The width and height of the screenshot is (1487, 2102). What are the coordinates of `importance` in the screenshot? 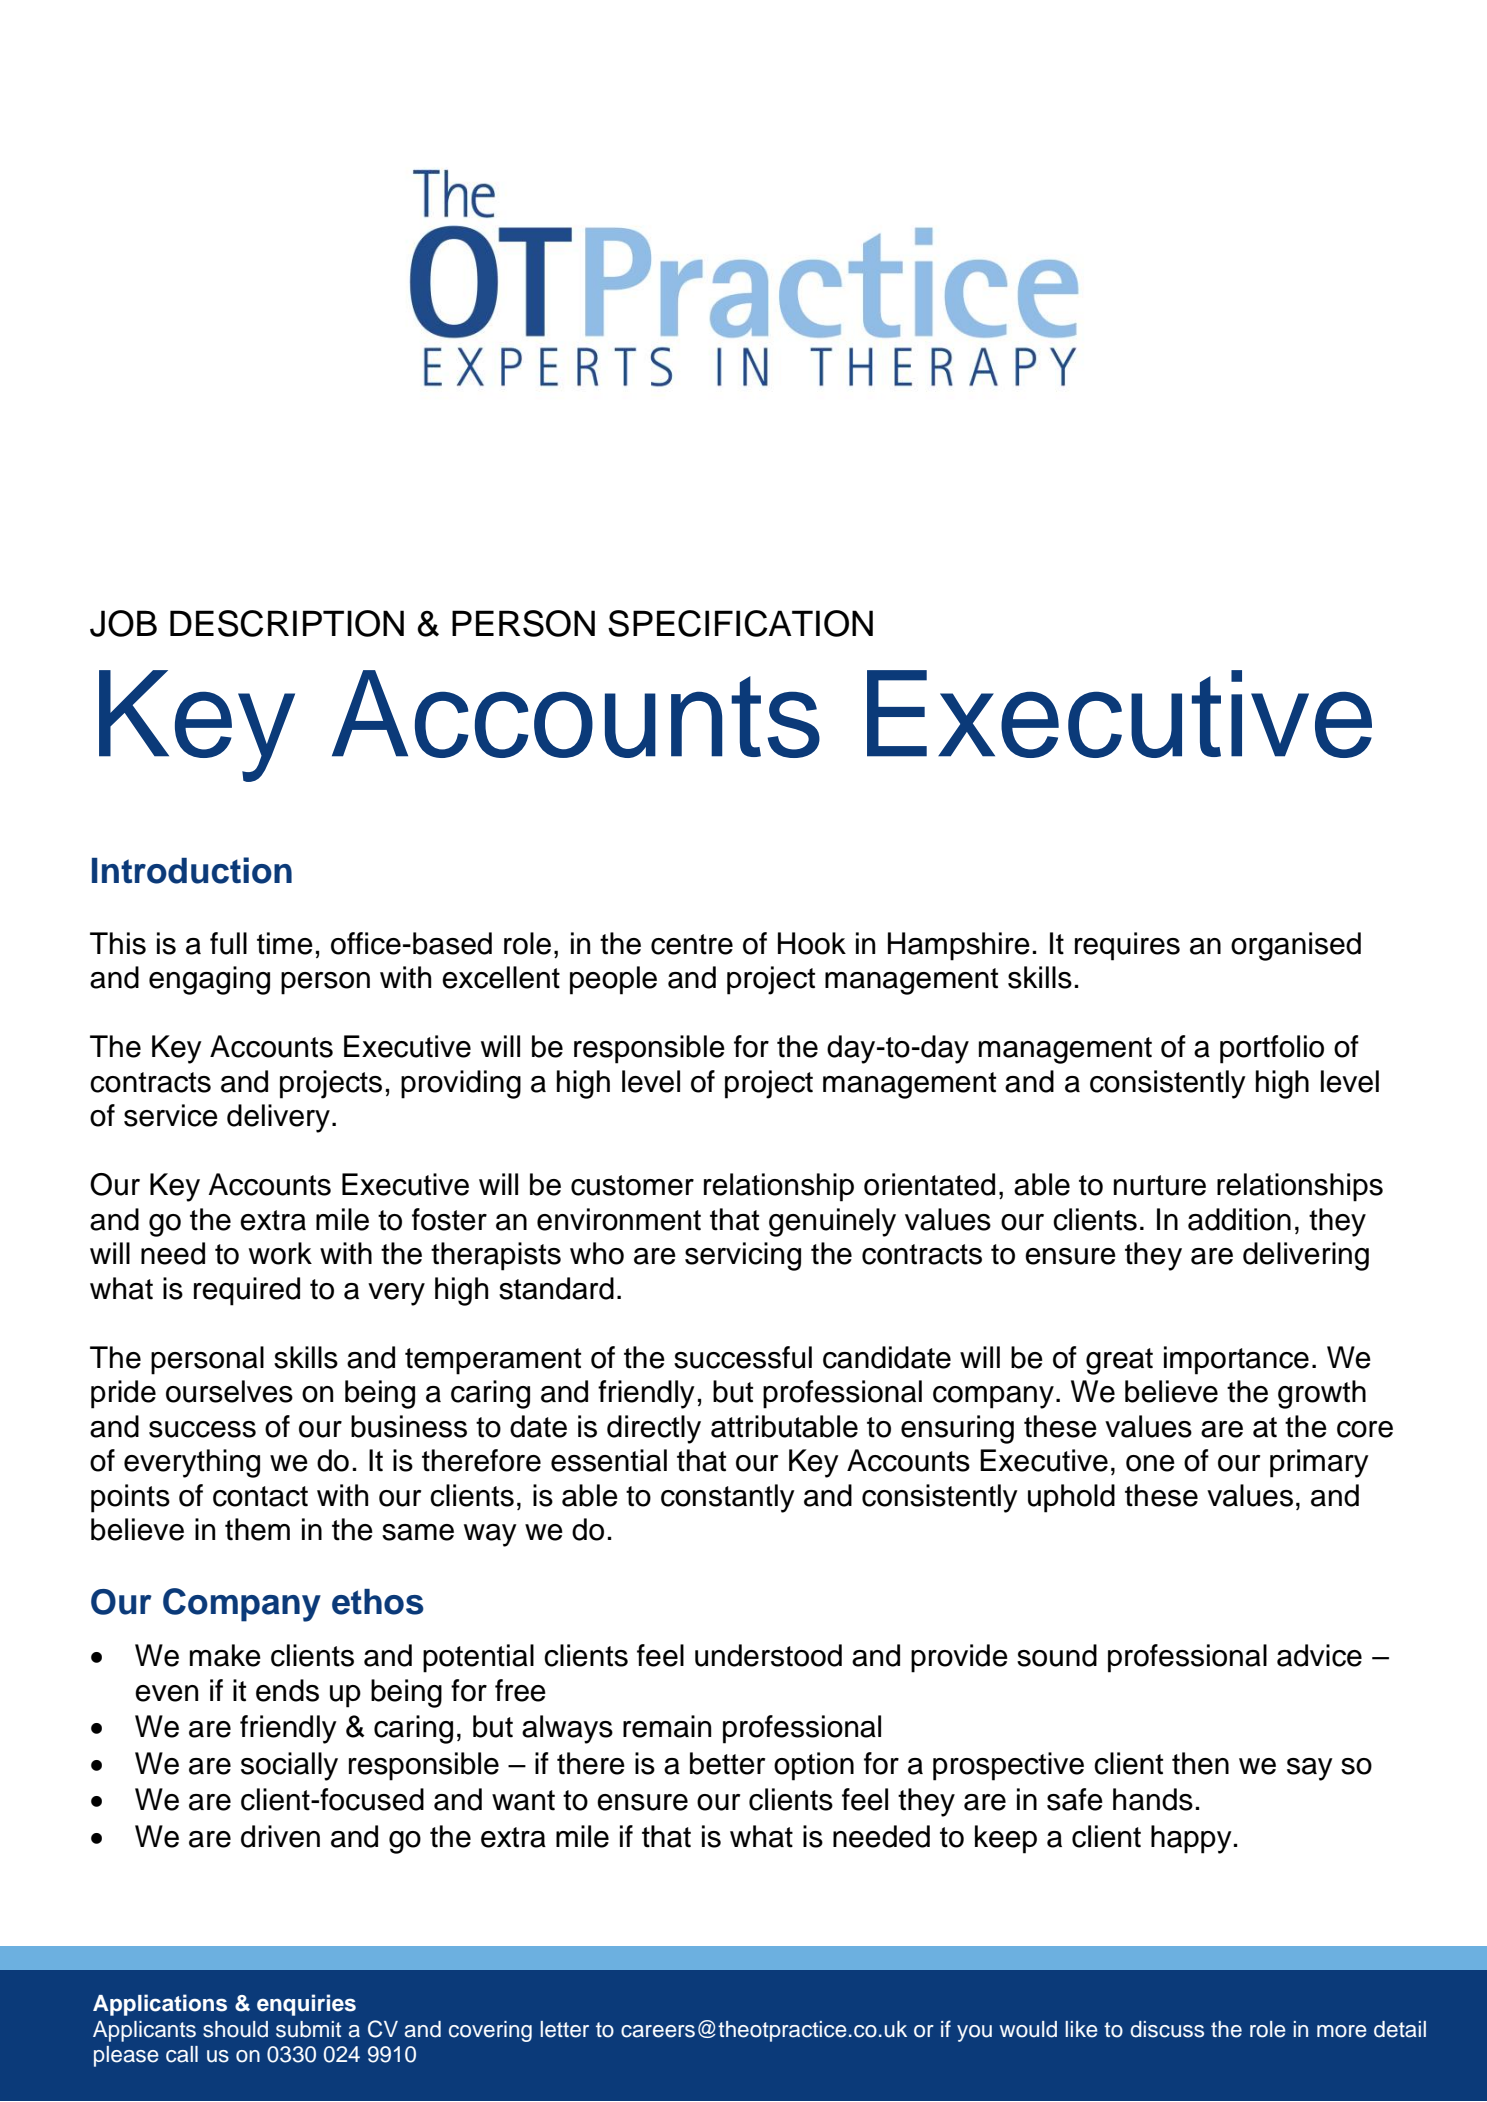 It's located at (1236, 1360).
